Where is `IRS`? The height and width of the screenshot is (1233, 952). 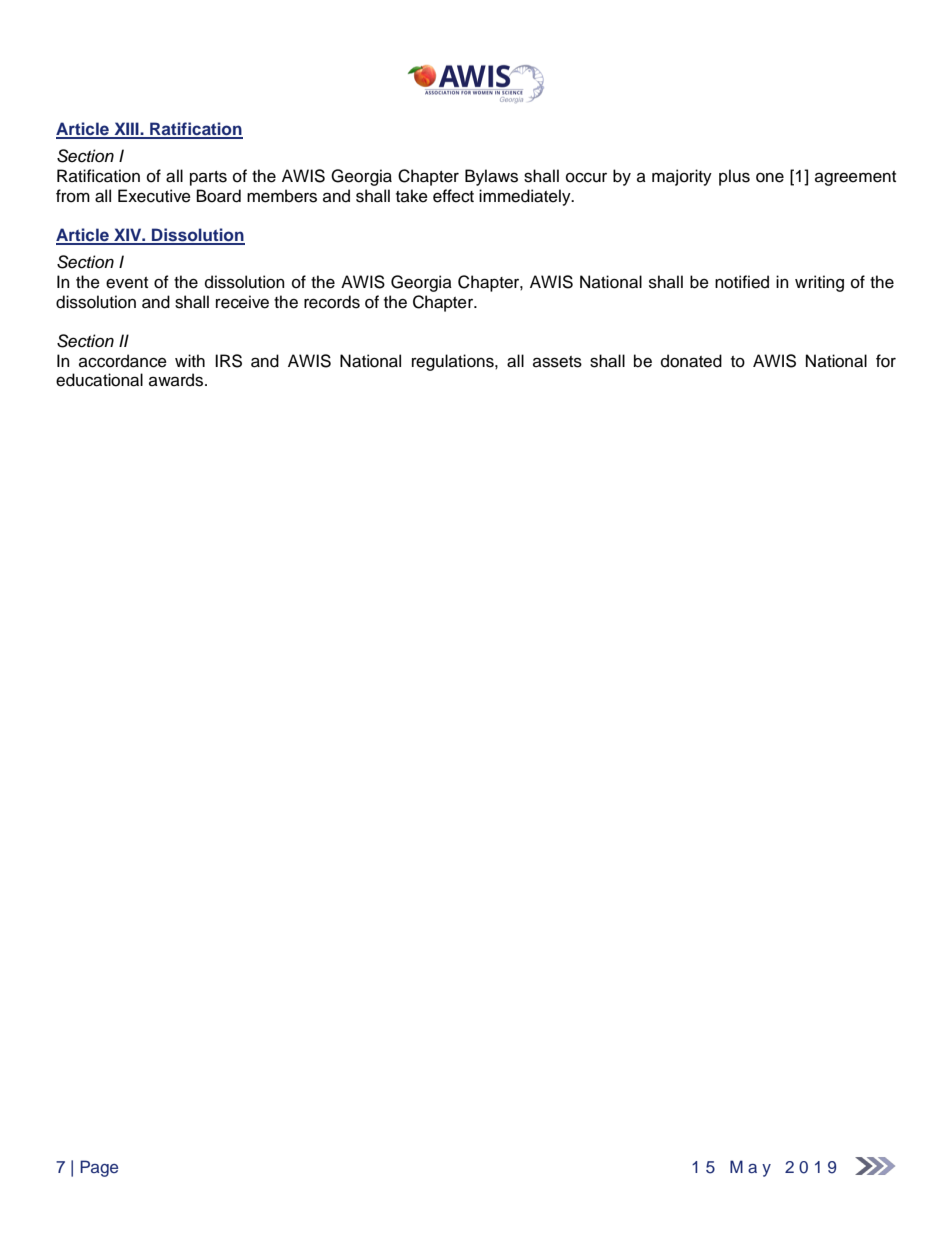
IRS is located at coordinates (228, 361).
